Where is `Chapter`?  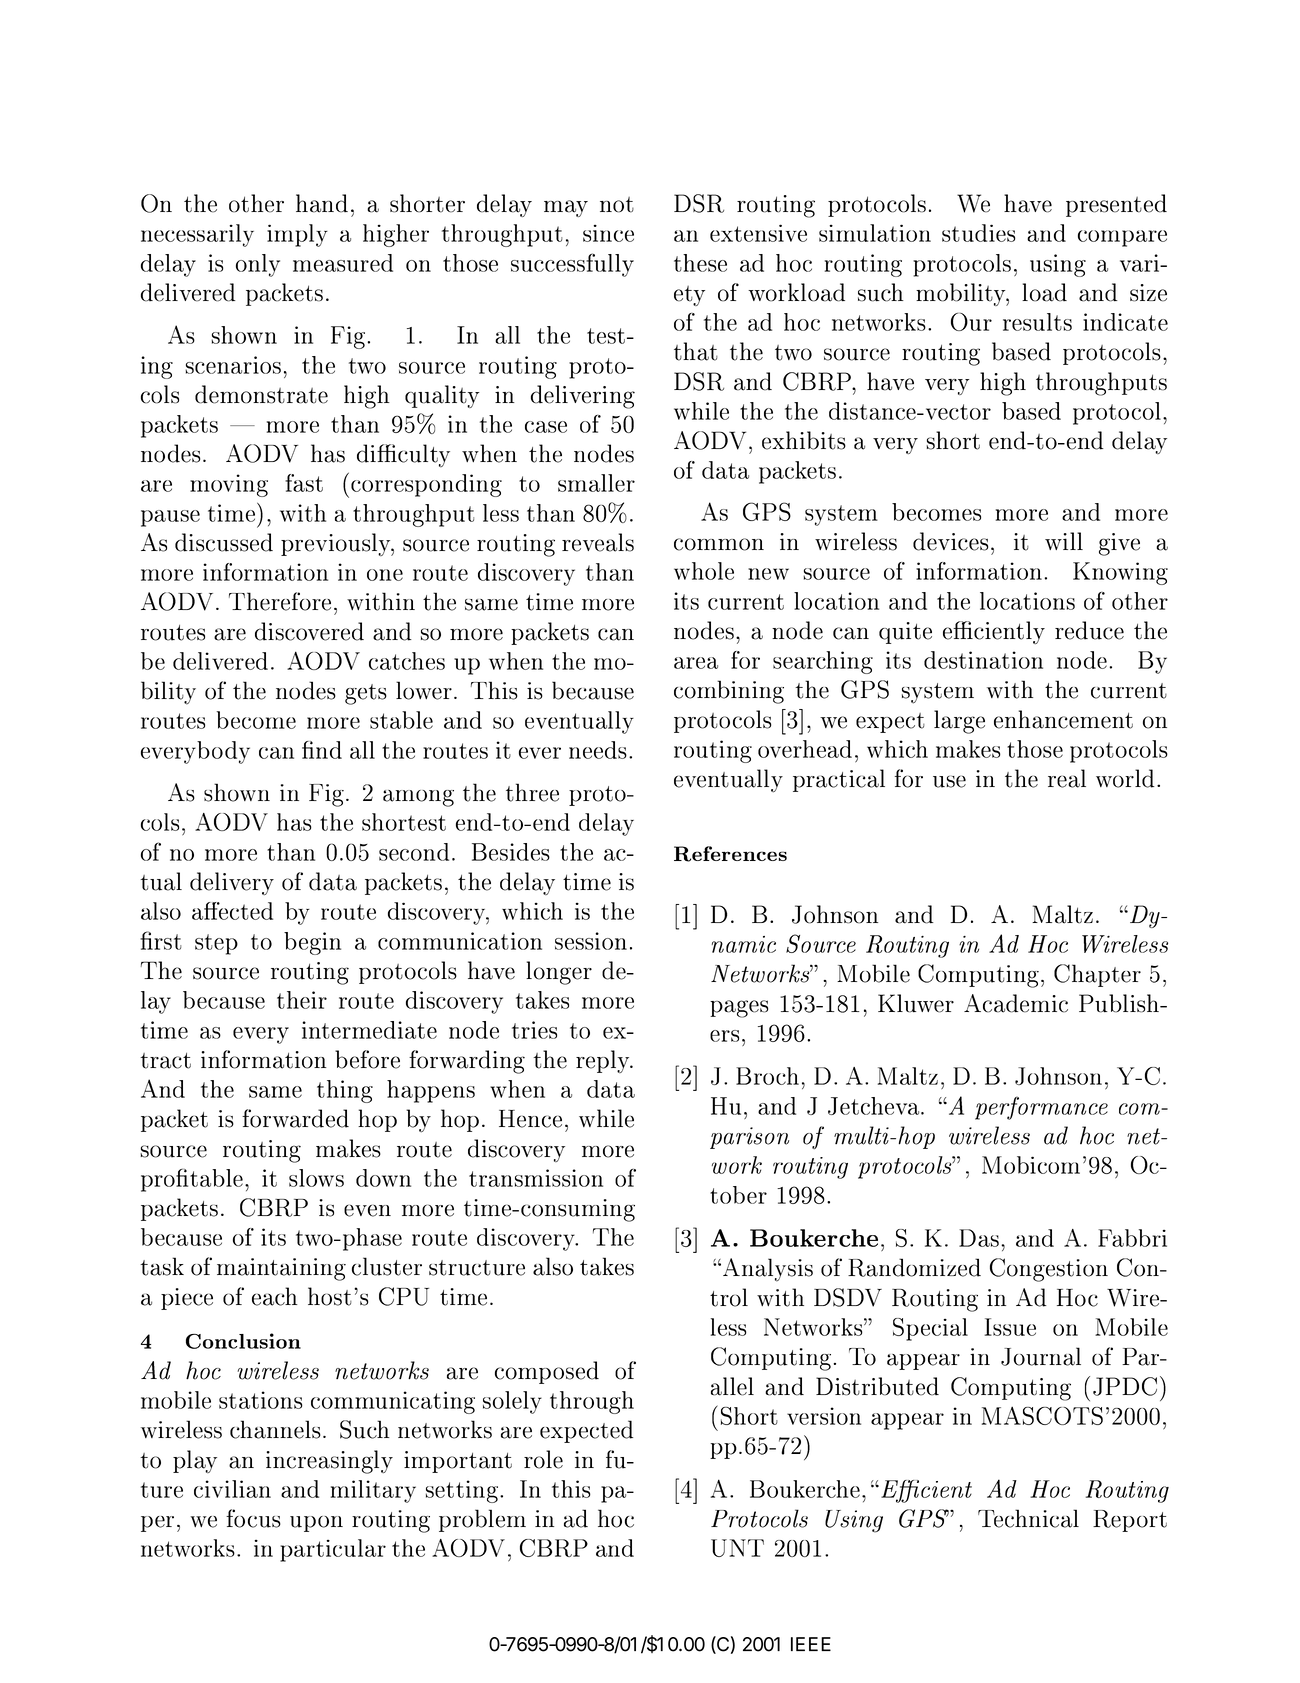
Chapter is located at coordinates (1097, 975).
